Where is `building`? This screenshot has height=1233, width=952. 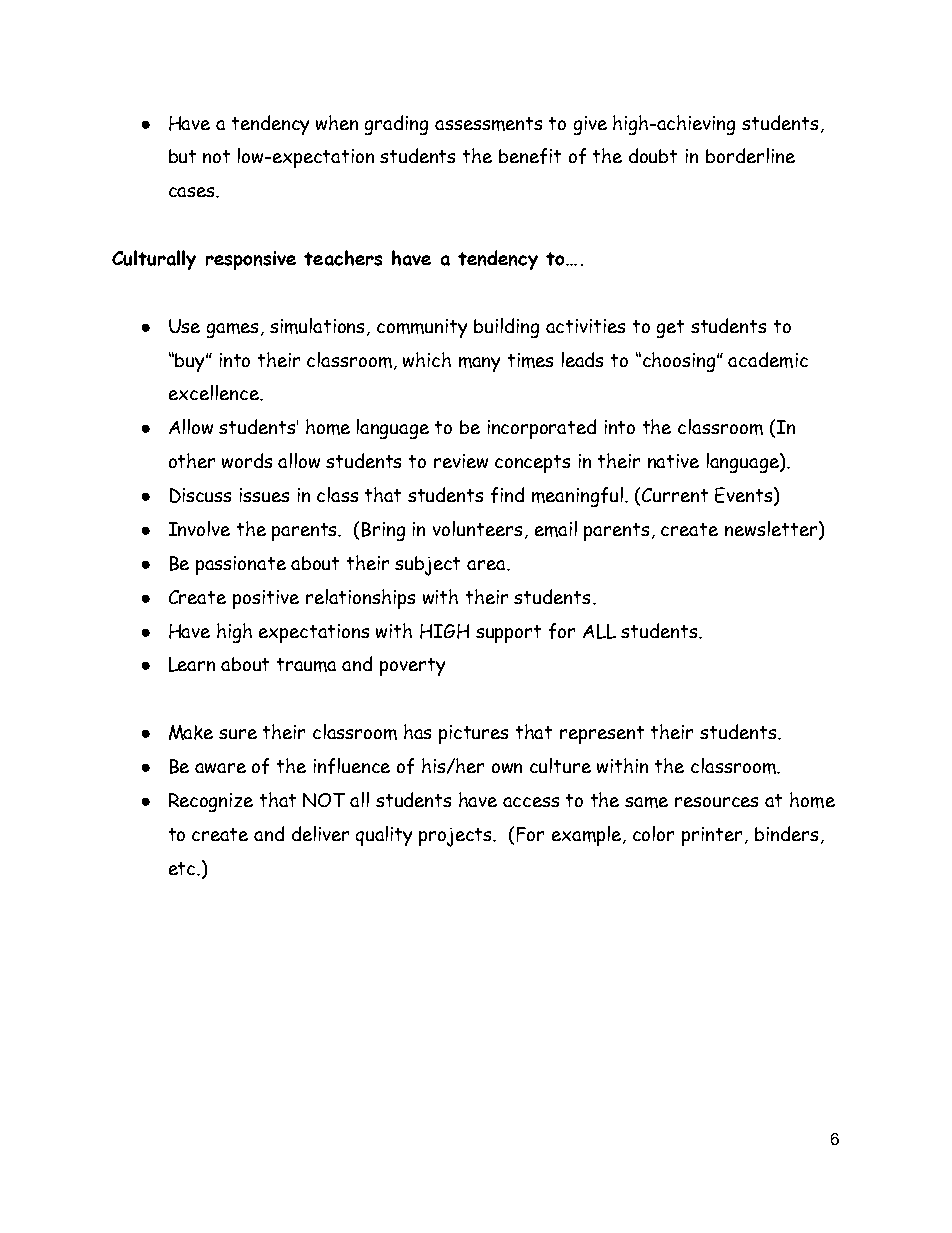
building is located at coordinates (506, 328).
